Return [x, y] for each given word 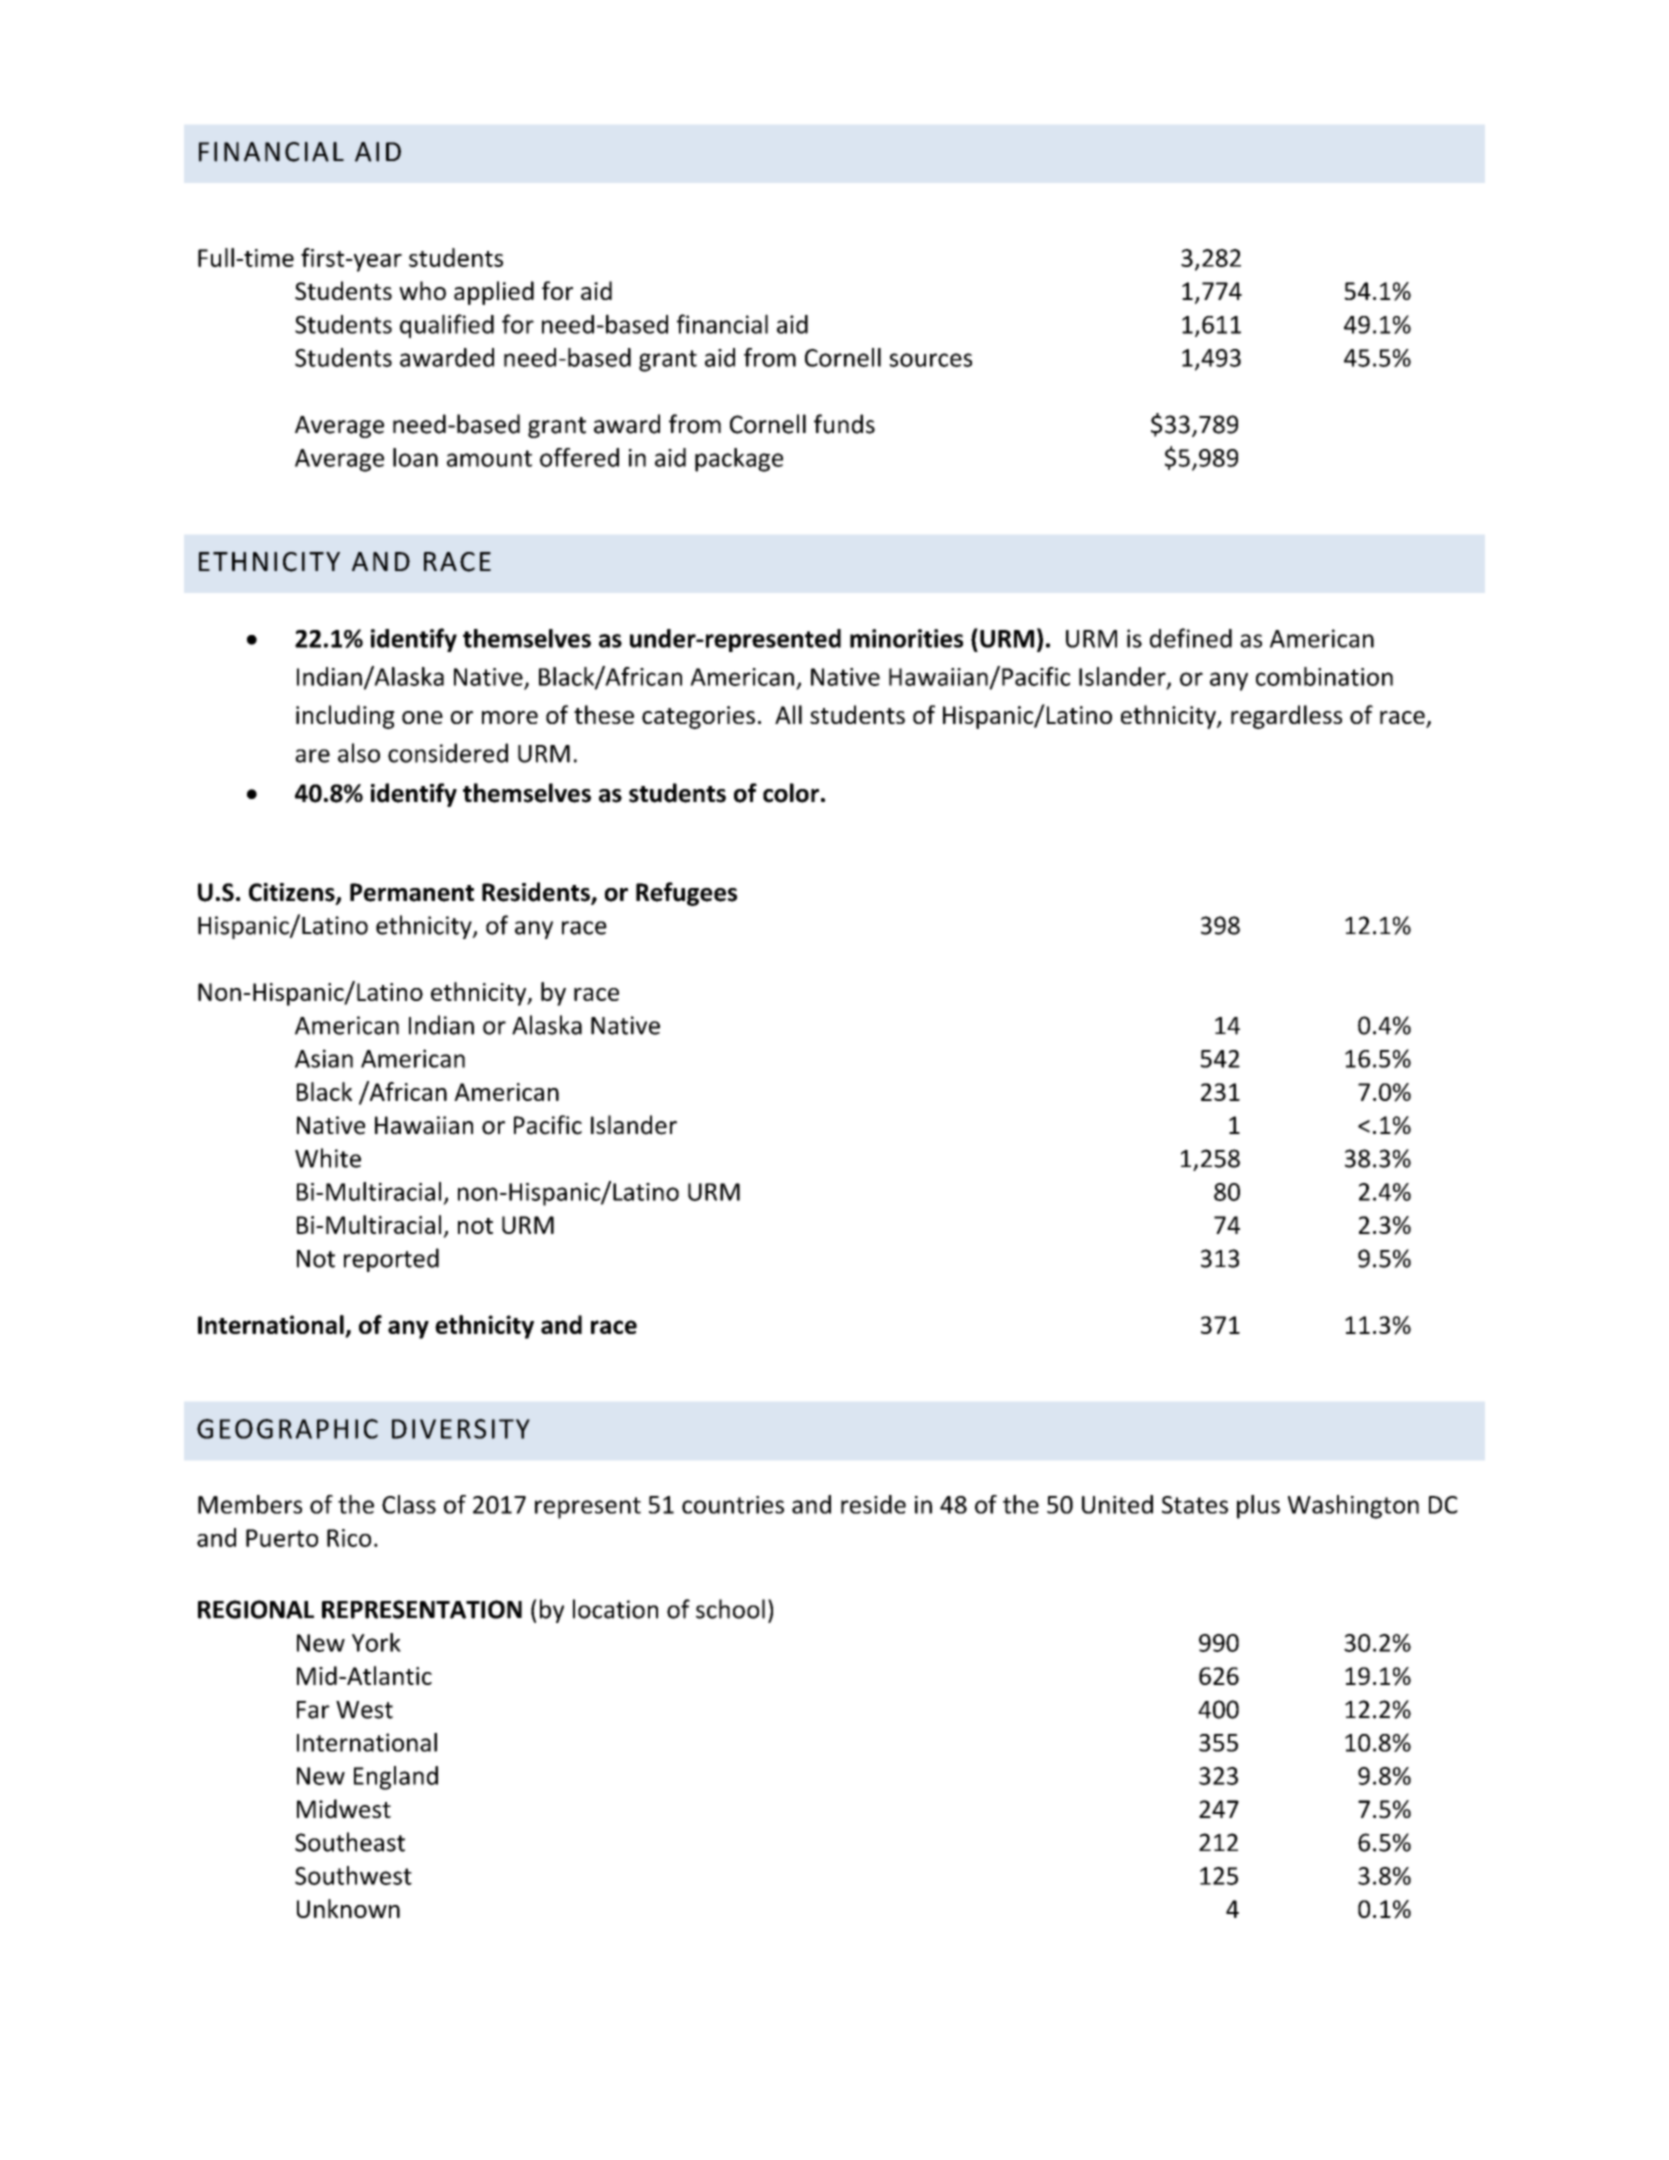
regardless [1286, 717]
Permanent [412, 892]
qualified [447, 326]
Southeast [350, 1842]
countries [733, 1505]
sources [930, 360]
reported [391, 1260]
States [1195, 1505]
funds [844, 424]
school [730, 1609]
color [791, 793]
